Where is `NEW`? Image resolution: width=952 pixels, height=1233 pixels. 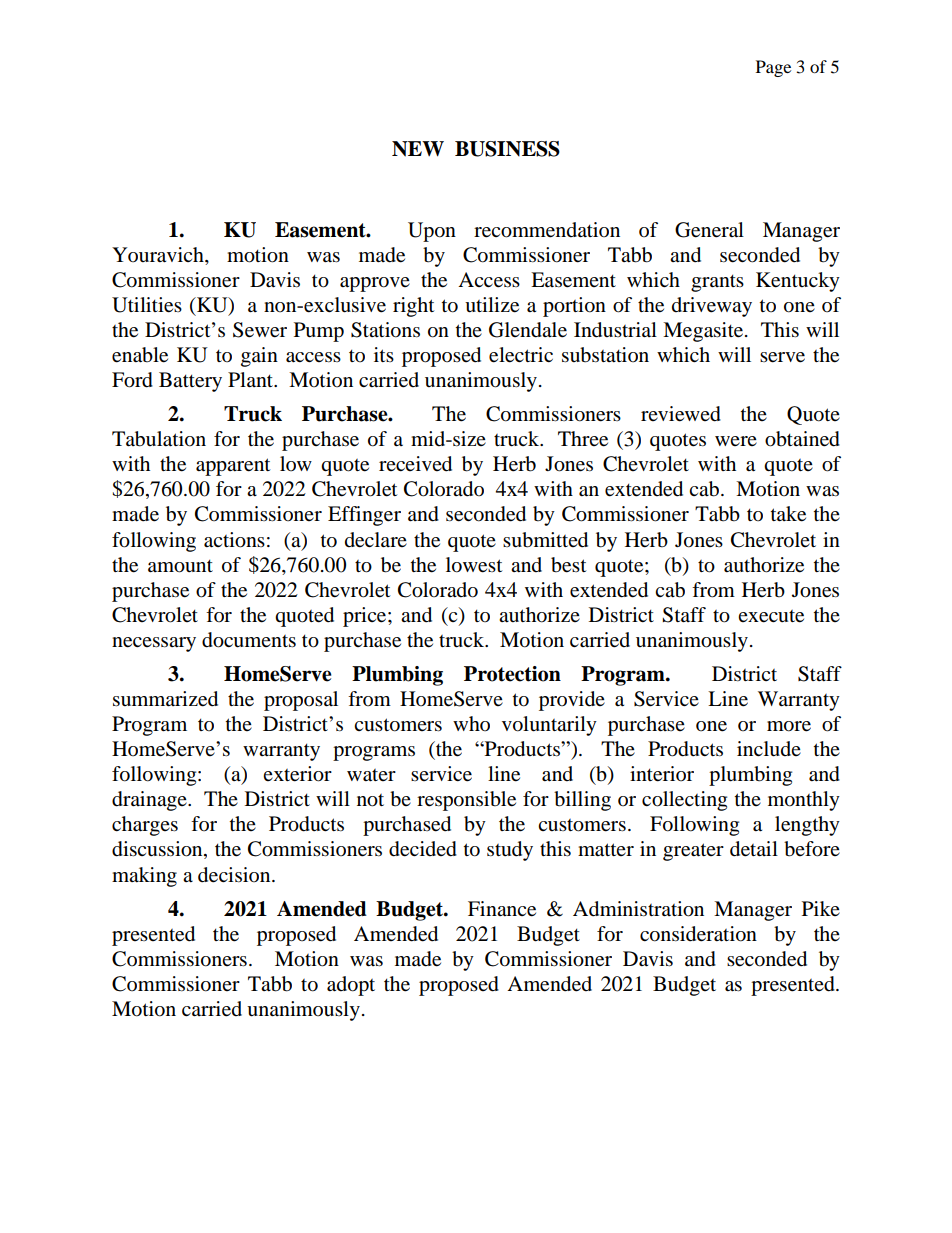
NEW is located at coordinates (418, 149).
